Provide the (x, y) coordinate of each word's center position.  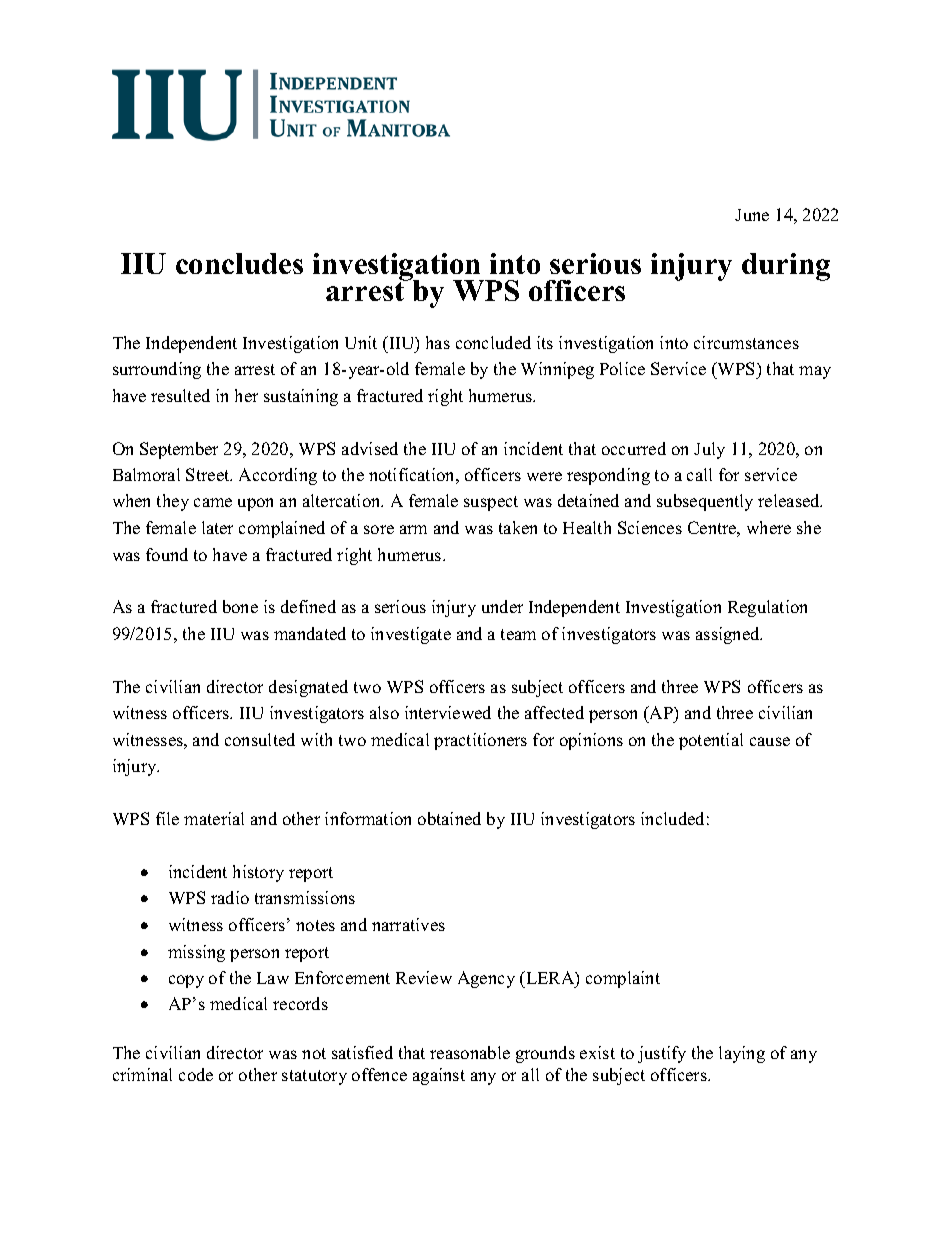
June (752, 215)
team (518, 634)
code (196, 1074)
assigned (729, 635)
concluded (493, 342)
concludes (239, 263)
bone (240, 606)
